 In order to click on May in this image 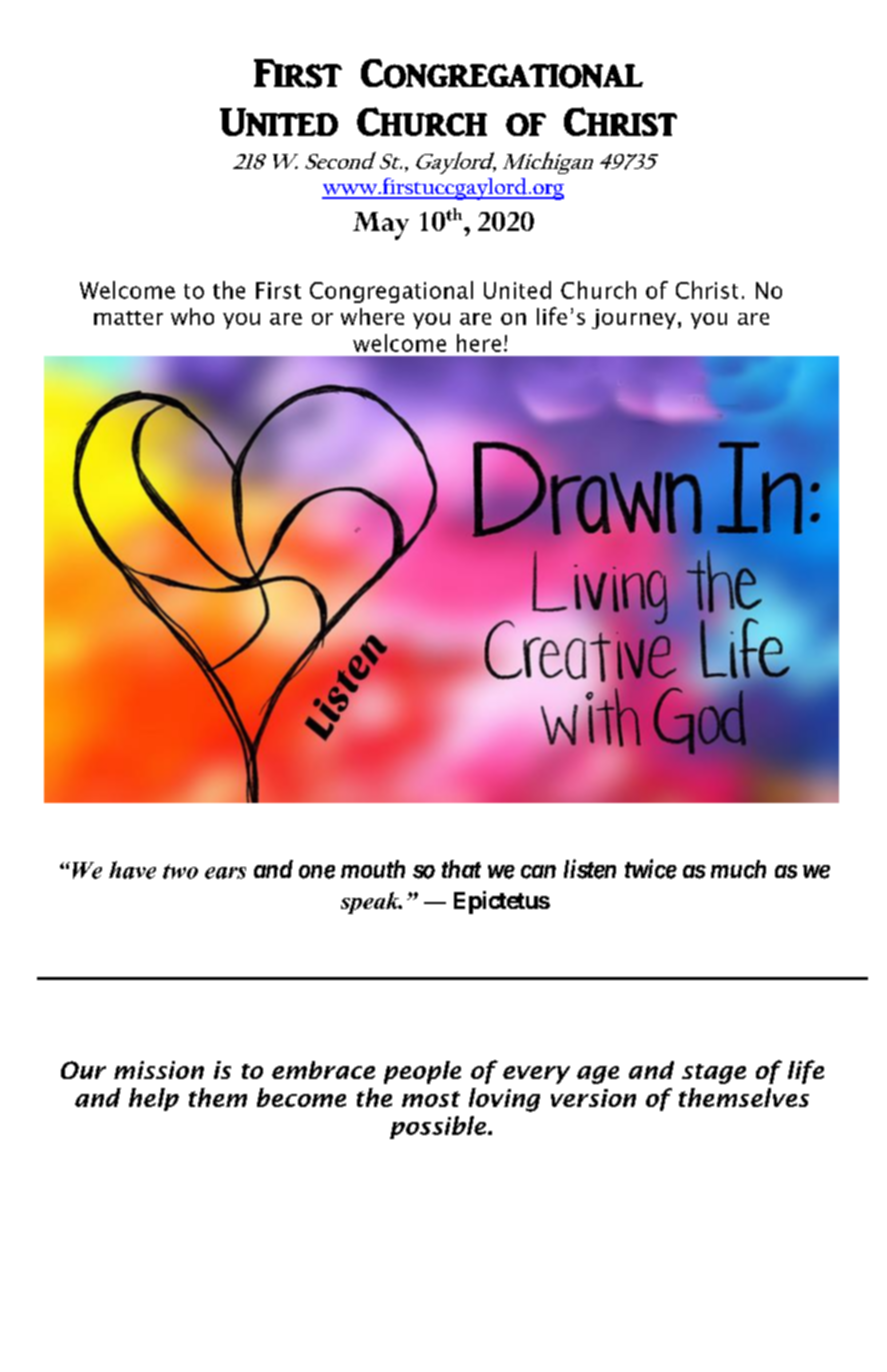, I will do `click(381, 226)`.
